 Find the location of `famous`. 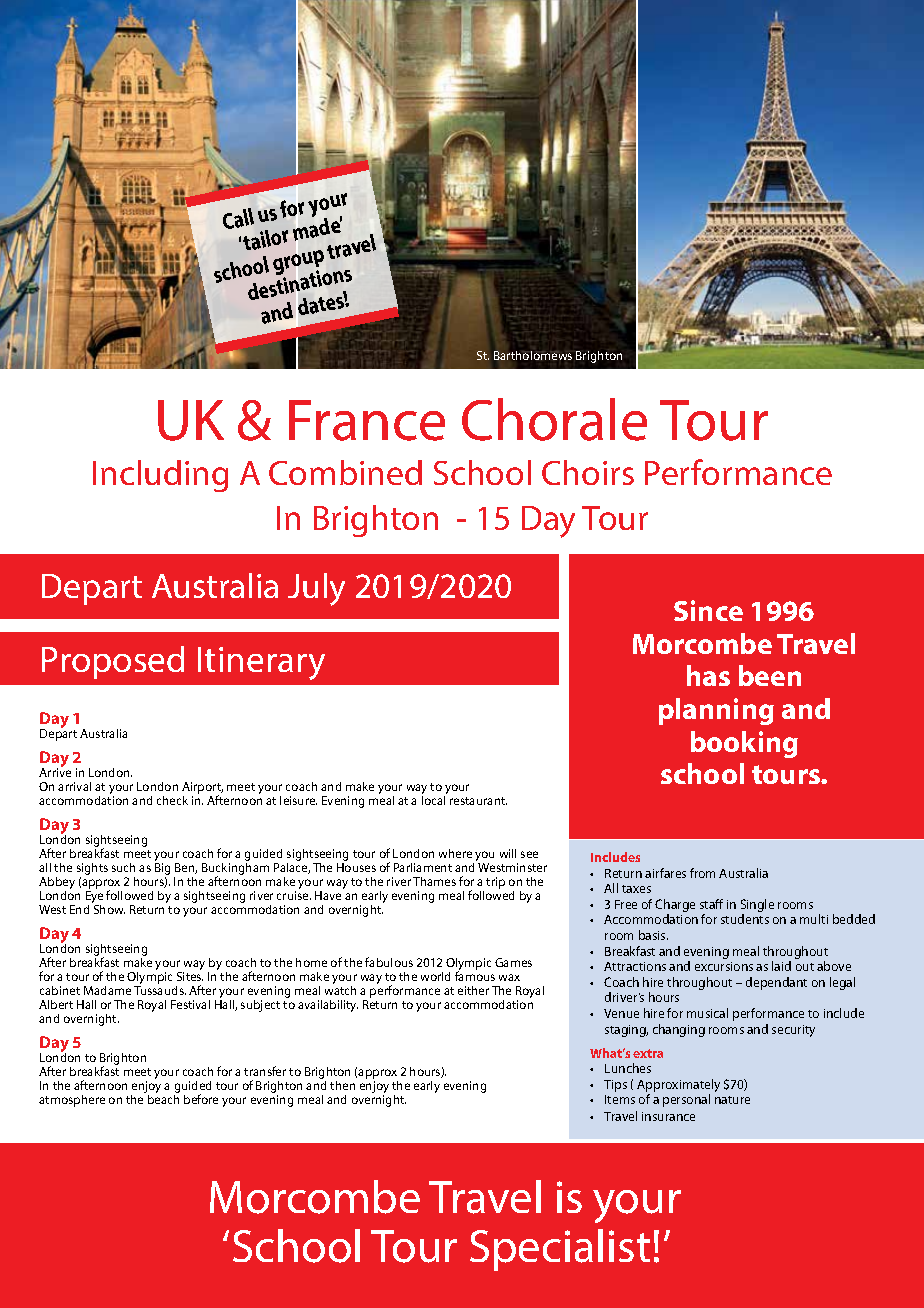

famous is located at coordinates (475, 975).
